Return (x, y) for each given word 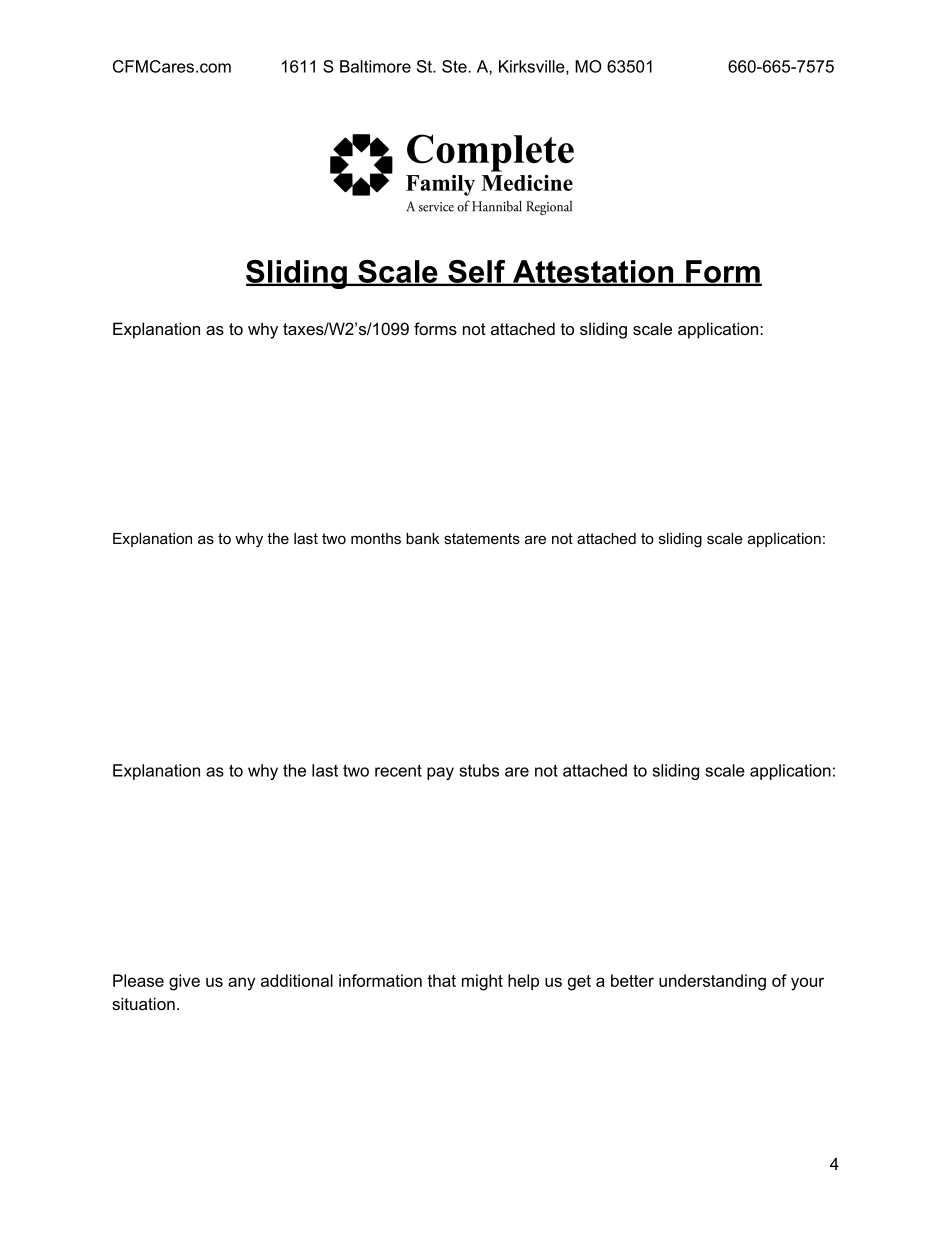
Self (477, 272)
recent (398, 770)
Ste (455, 66)
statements (482, 538)
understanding (712, 982)
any (241, 984)
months (376, 538)
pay (440, 773)
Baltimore (375, 66)
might (482, 982)
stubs (479, 770)
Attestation (593, 272)
